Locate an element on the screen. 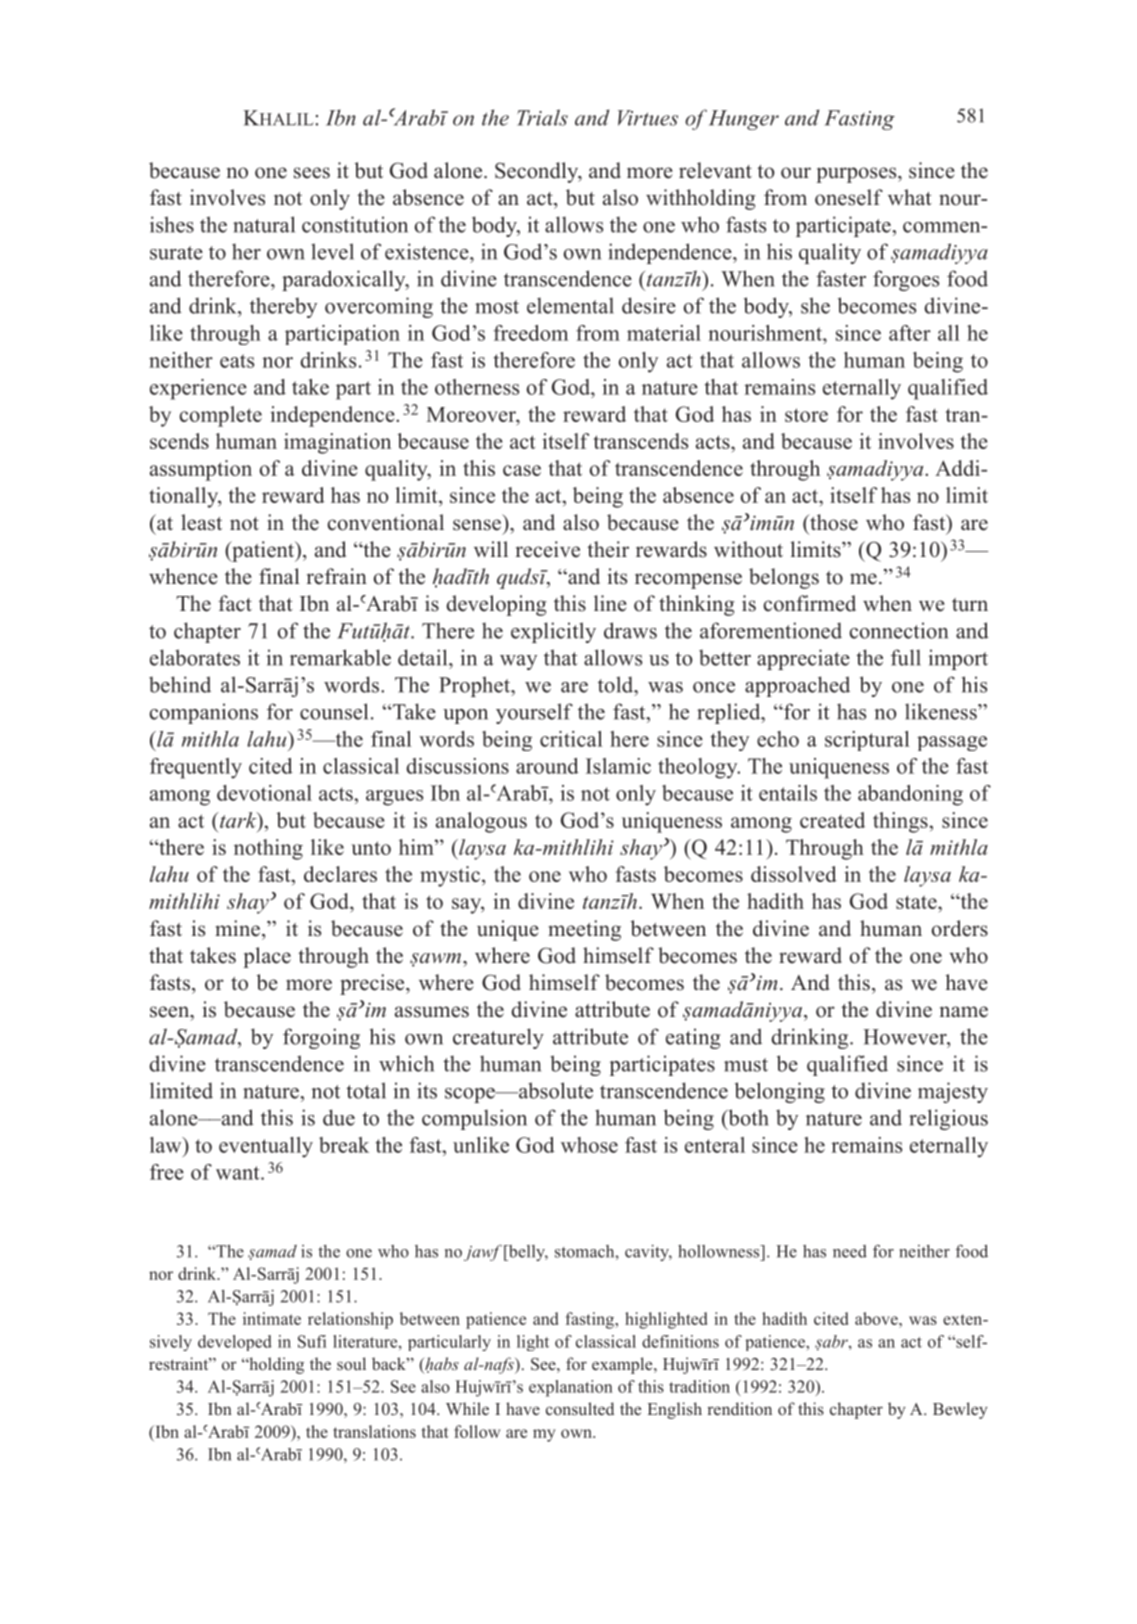 This screenshot has width=1137, height=1624. whose is located at coordinates (589, 1145).
